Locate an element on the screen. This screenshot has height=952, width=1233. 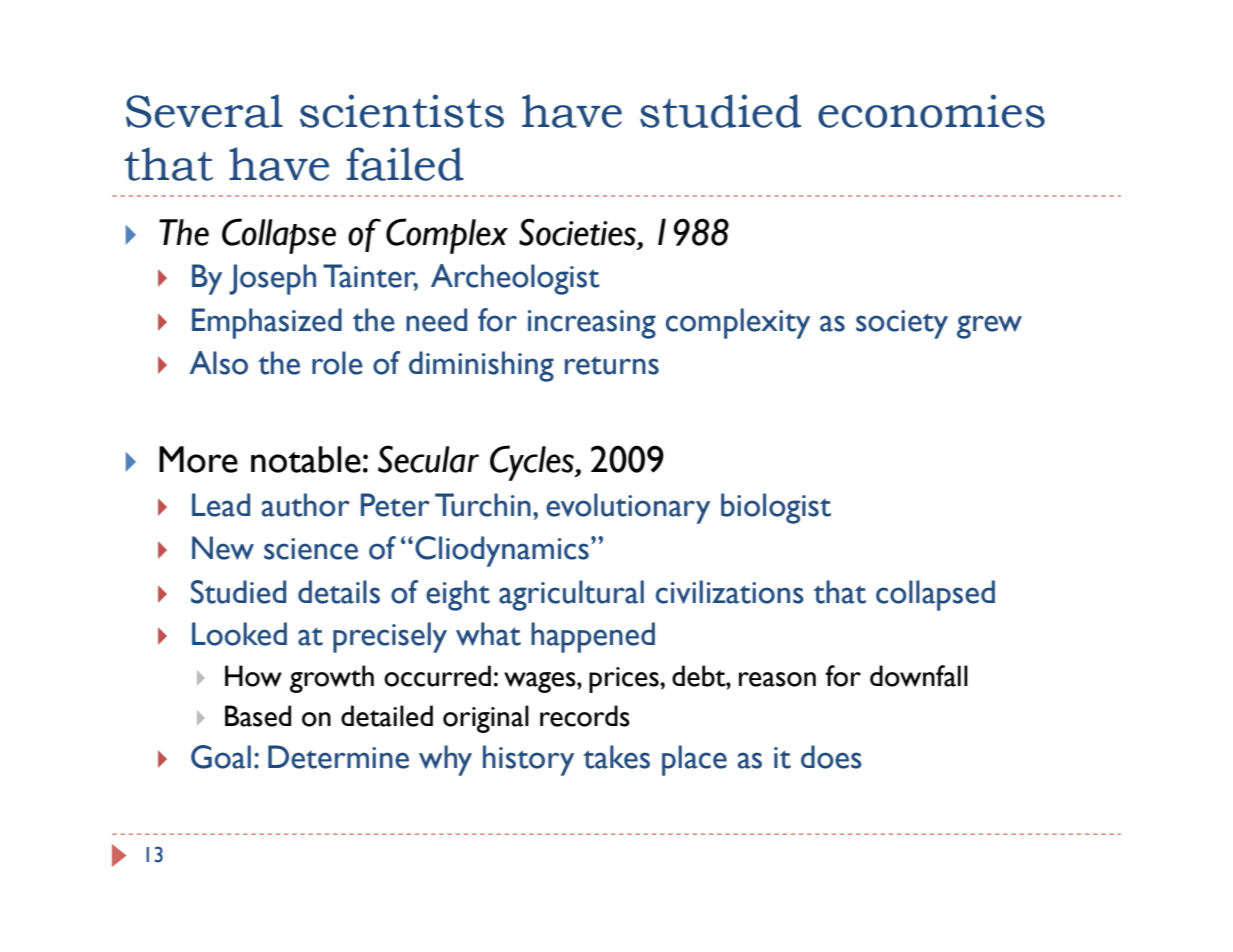
society is located at coordinates (902, 324).
